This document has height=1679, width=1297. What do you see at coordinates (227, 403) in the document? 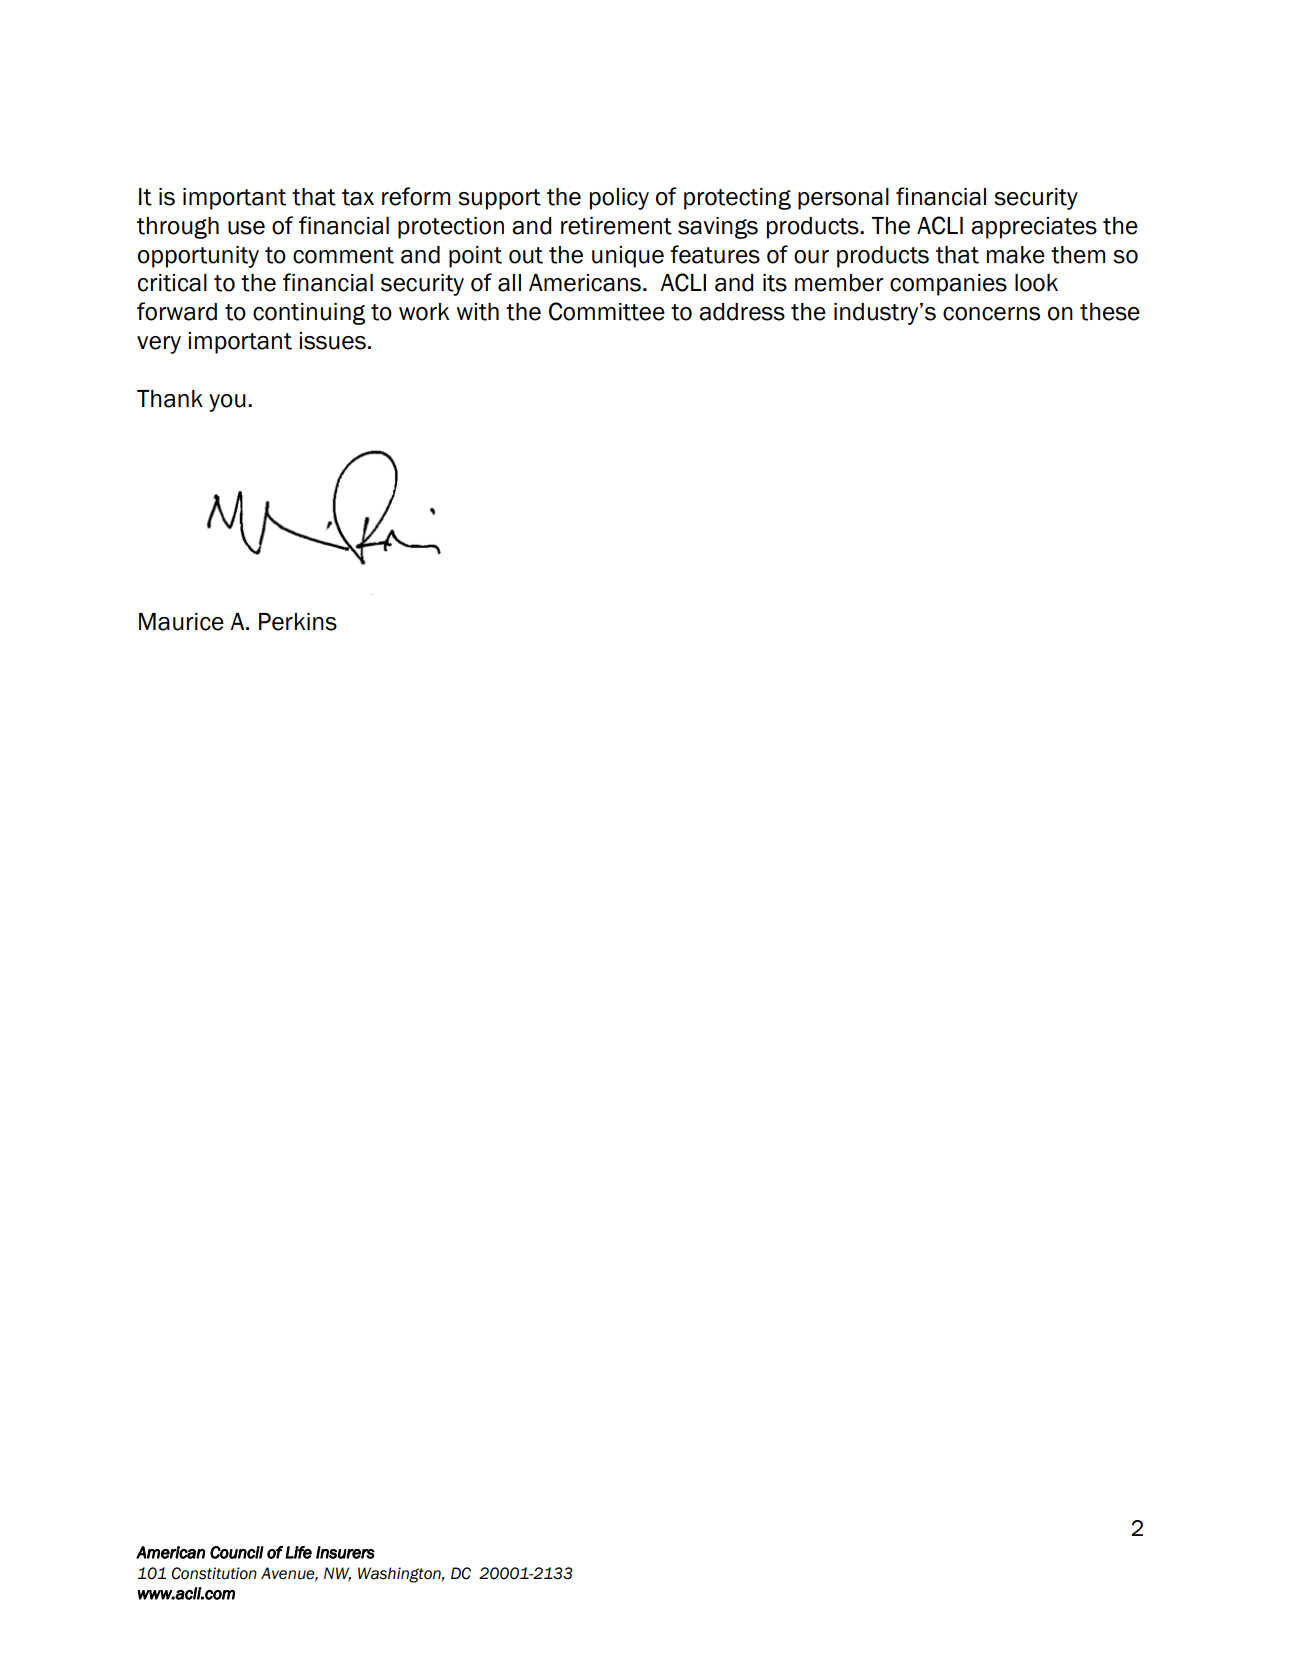
I see `you` at bounding box center [227, 403].
